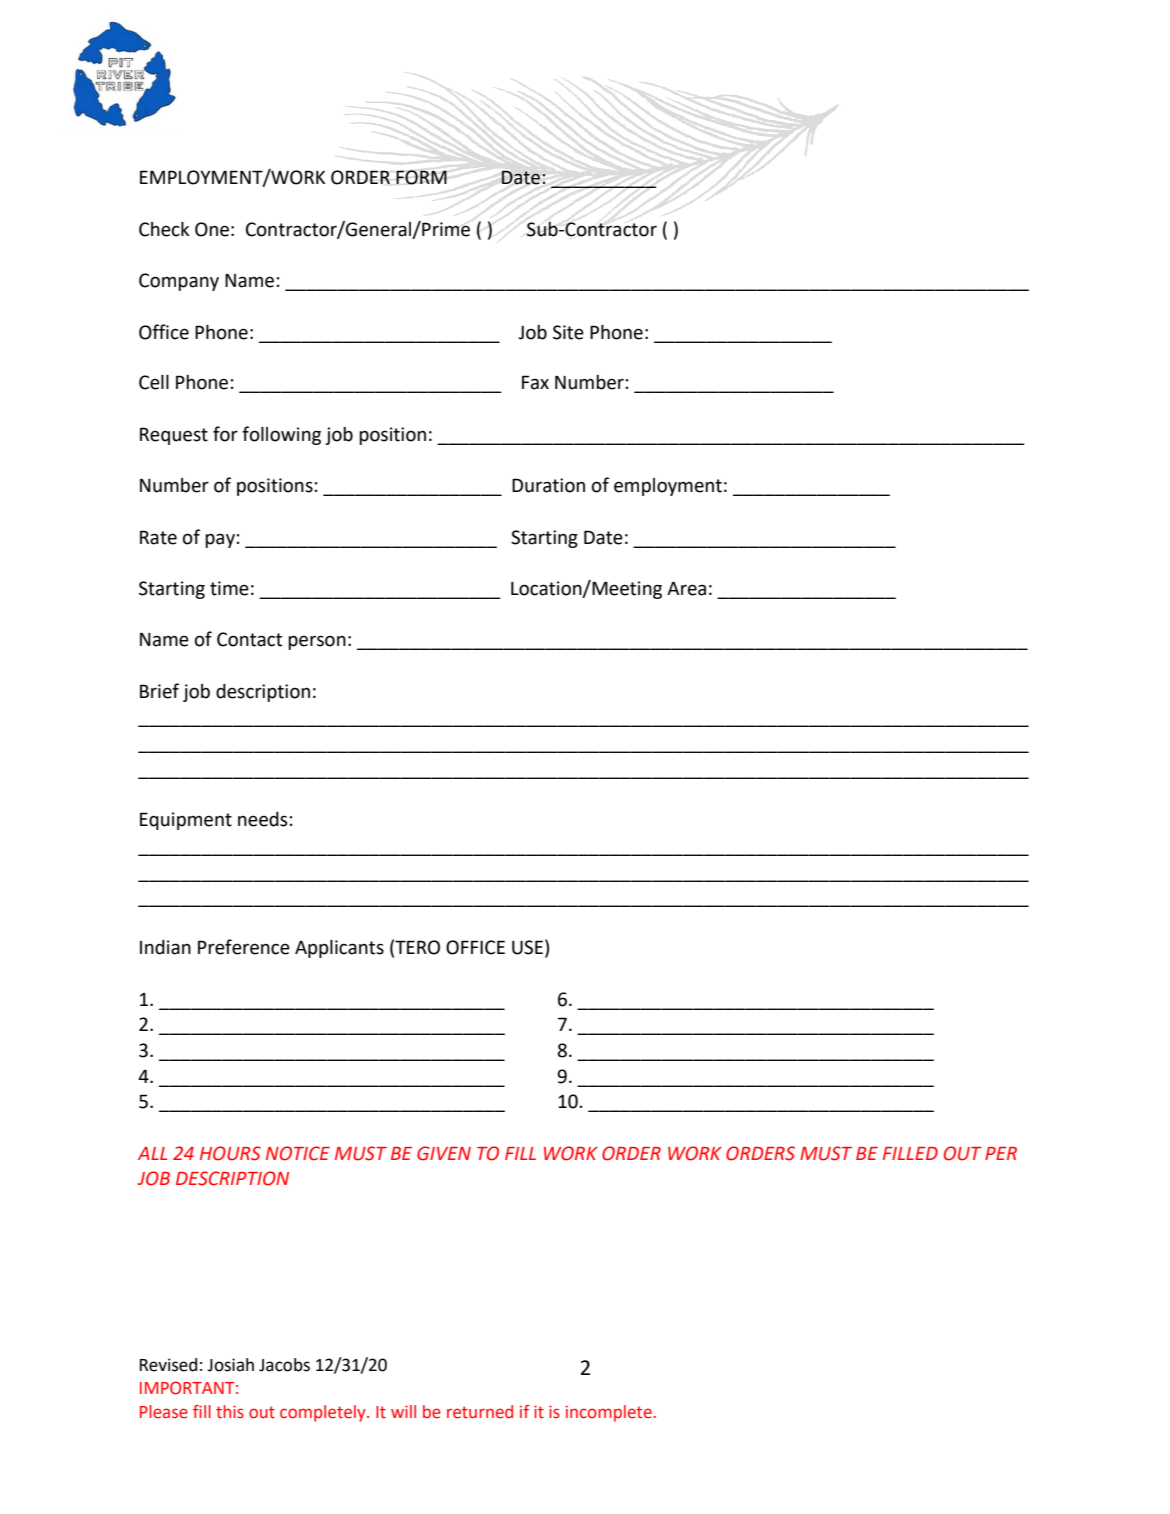  What do you see at coordinates (403, 1411) in the screenshot?
I see `will` at bounding box center [403, 1411].
